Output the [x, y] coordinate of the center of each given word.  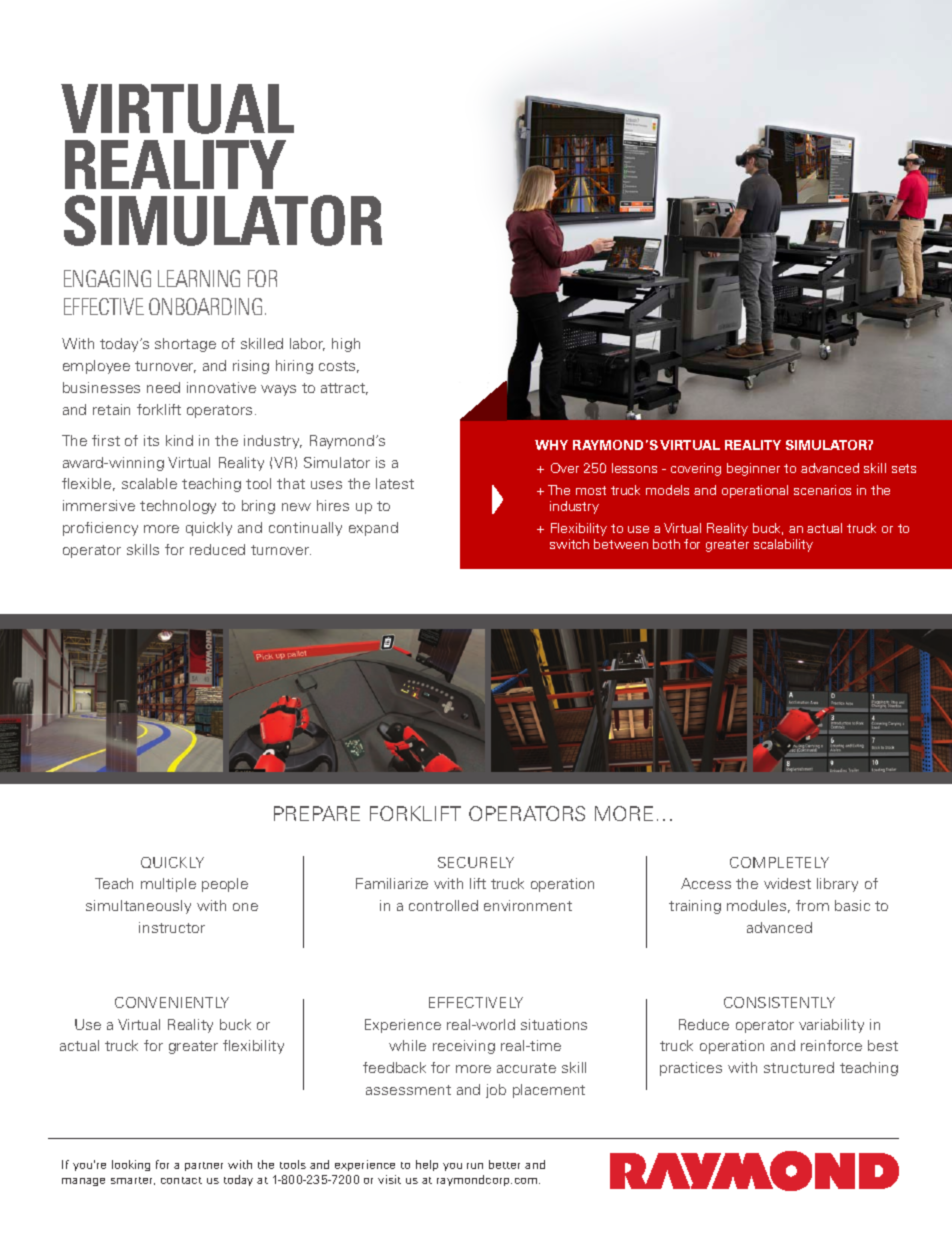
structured [799, 1067]
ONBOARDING [205, 306]
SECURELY [476, 862]
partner [204, 1166]
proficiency [100, 529]
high [346, 345]
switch [569, 544]
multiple [168, 885]
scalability [783, 545]
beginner [753, 469]
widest [787, 883]
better [504, 1164]
